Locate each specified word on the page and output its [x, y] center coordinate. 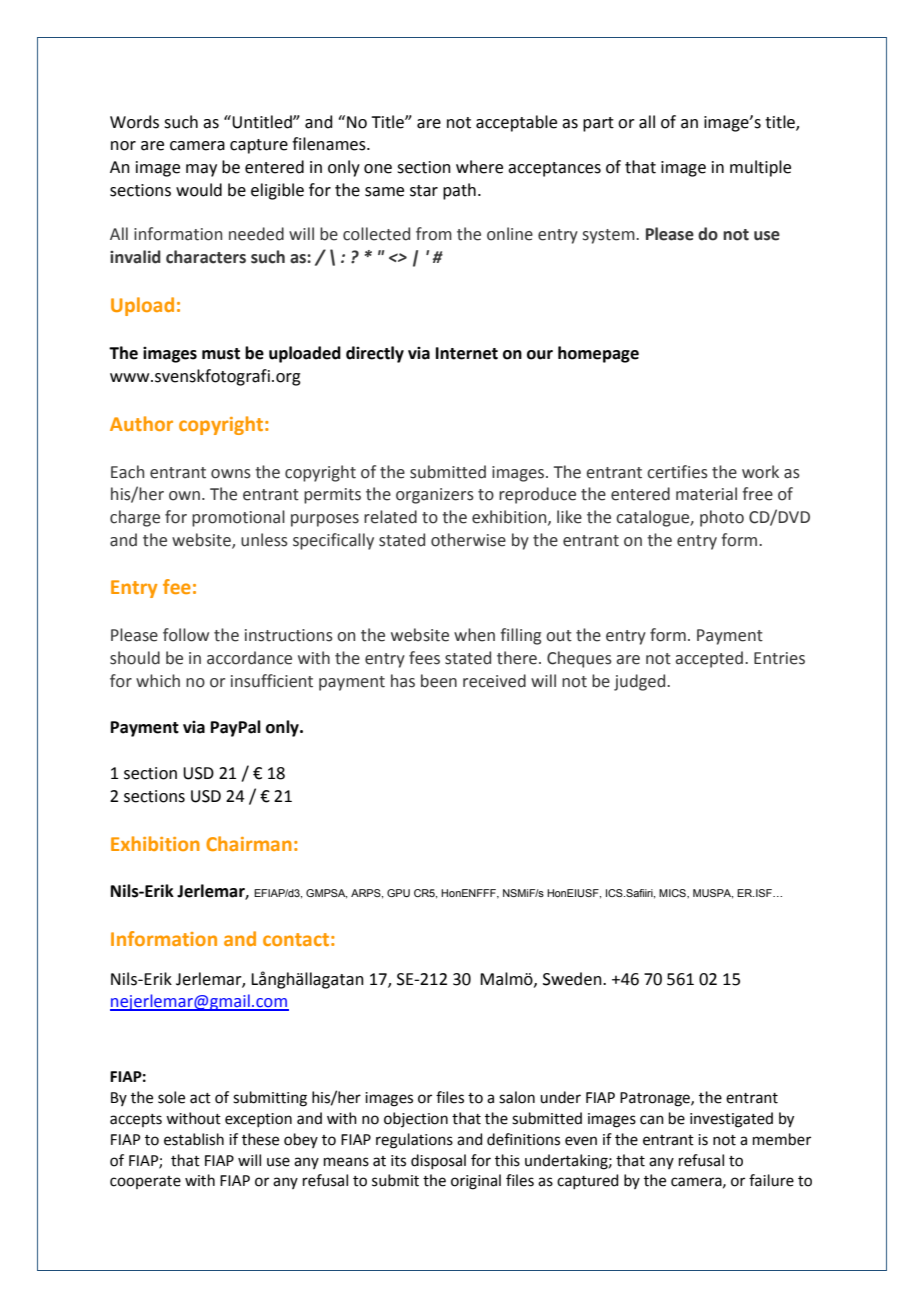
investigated [731, 1120]
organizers [435, 496]
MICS [673, 893]
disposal [438, 1161]
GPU [398, 893]
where [479, 167]
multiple [760, 168]
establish [194, 1139]
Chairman [249, 843]
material [706, 494]
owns [231, 474]
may [201, 170]
